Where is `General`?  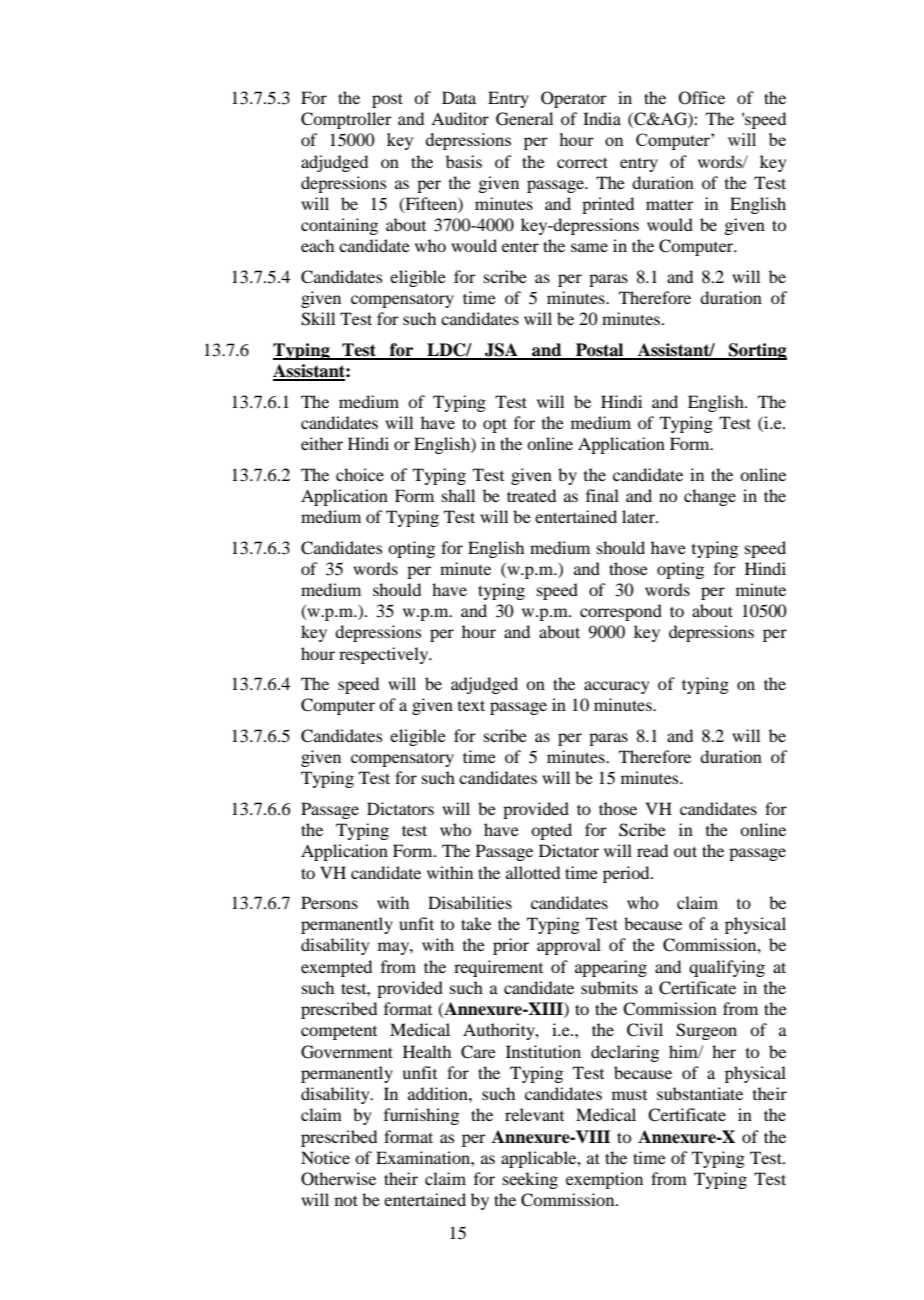
General is located at coordinates (524, 119).
